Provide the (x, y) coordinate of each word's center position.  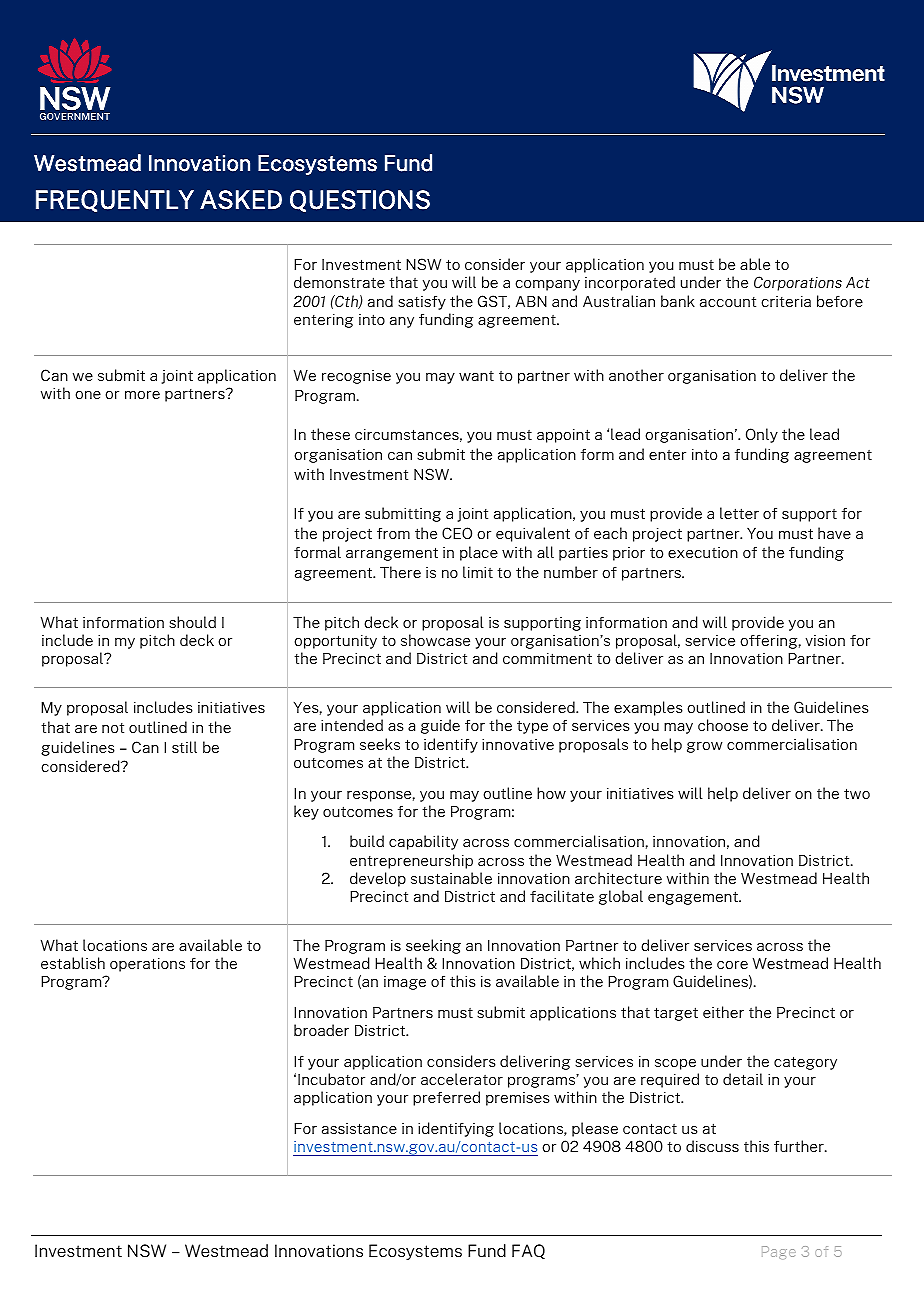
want (476, 376)
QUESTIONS (360, 201)
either (723, 1012)
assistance (359, 1128)
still (184, 747)
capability (423, 842)
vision (825, 640)
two (857, 793)
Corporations (798, 283)
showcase (435, 640)
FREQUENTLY (115, 201)
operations (147, 965)
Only (762, 435)
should (192, 622)
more (142, 395)
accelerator (462, 1079)
